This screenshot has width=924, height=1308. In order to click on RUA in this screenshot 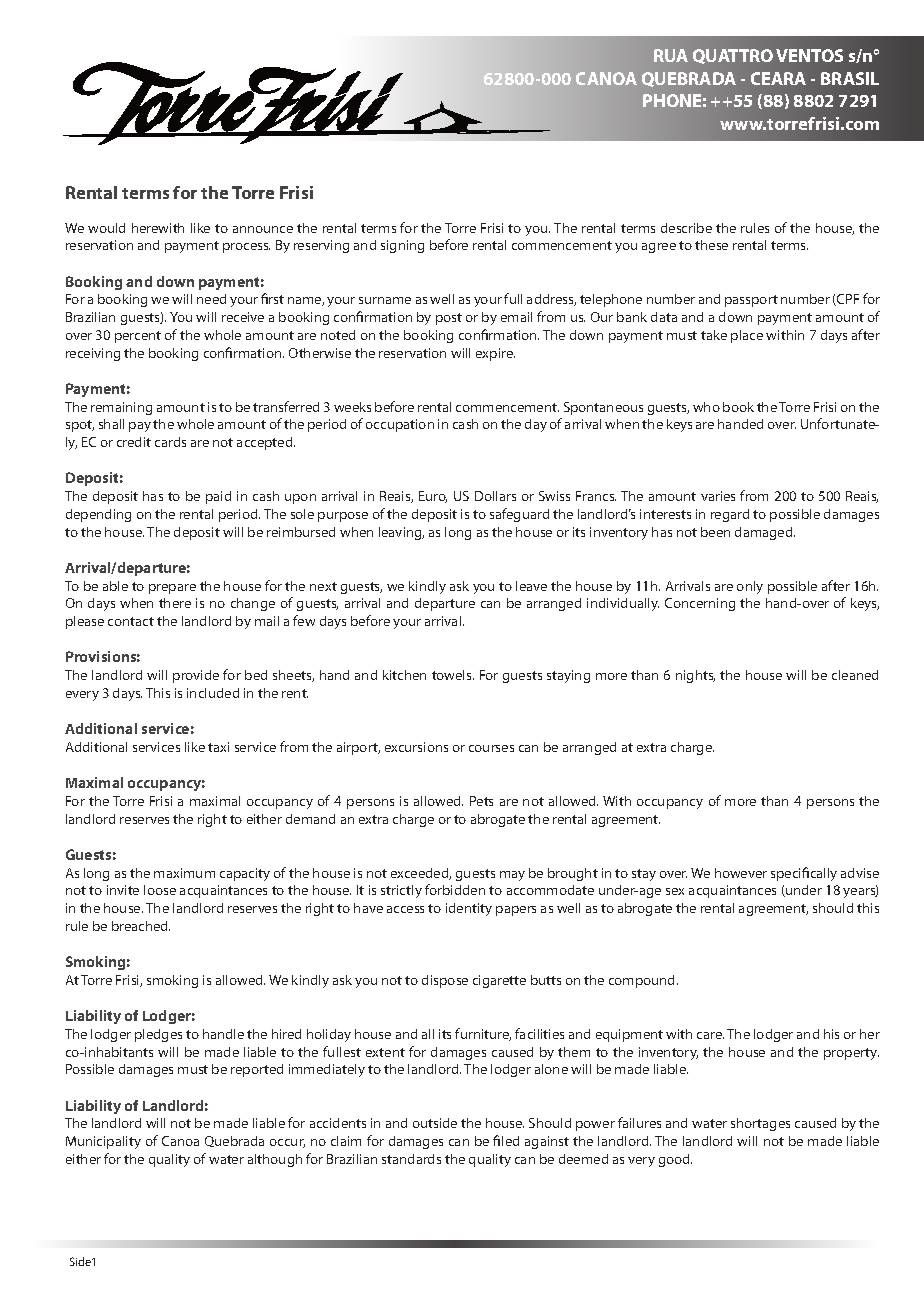, I will do `click(671, 55)`.
